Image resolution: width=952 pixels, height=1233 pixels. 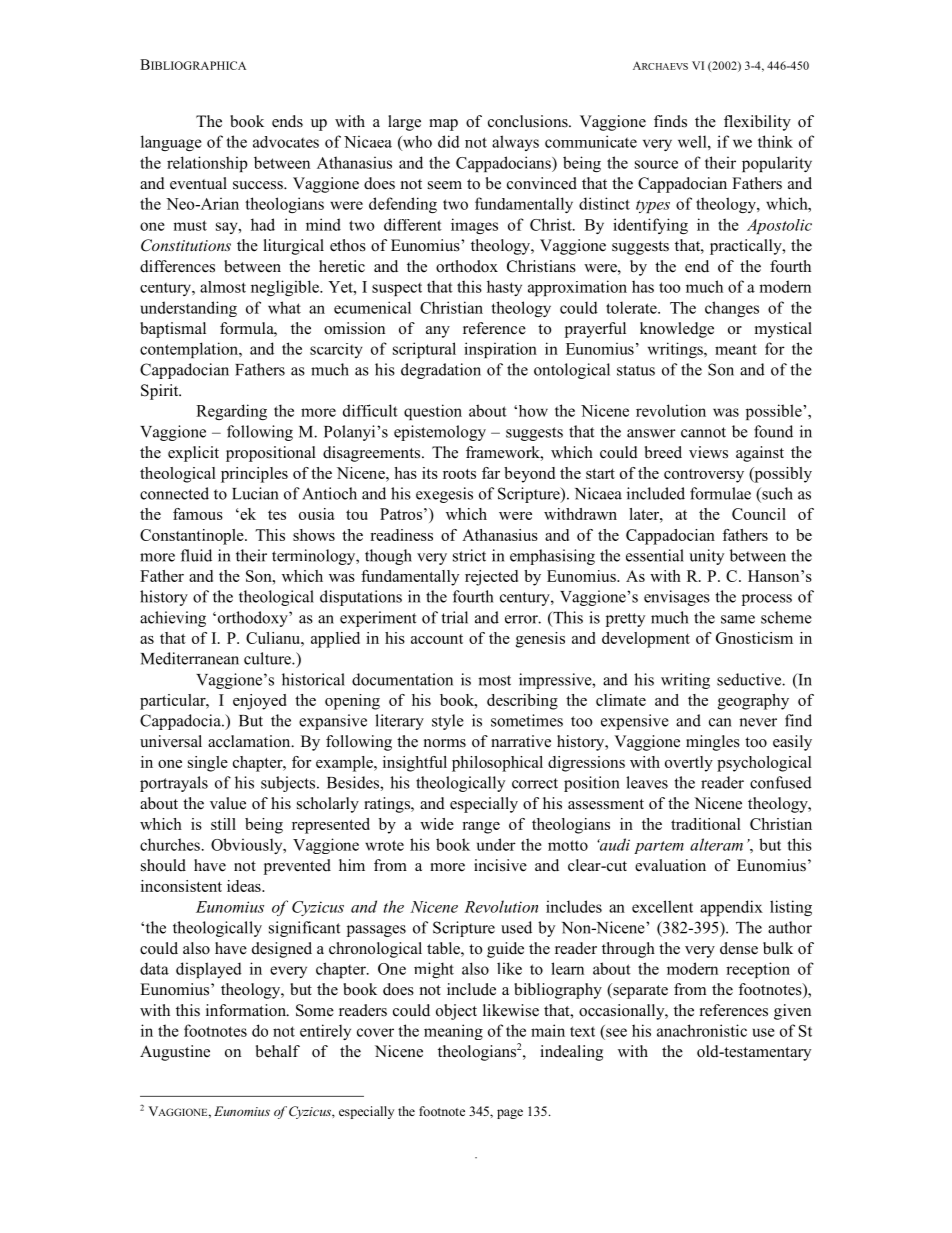 I want to click on principles, so click(x=254, y=475).
